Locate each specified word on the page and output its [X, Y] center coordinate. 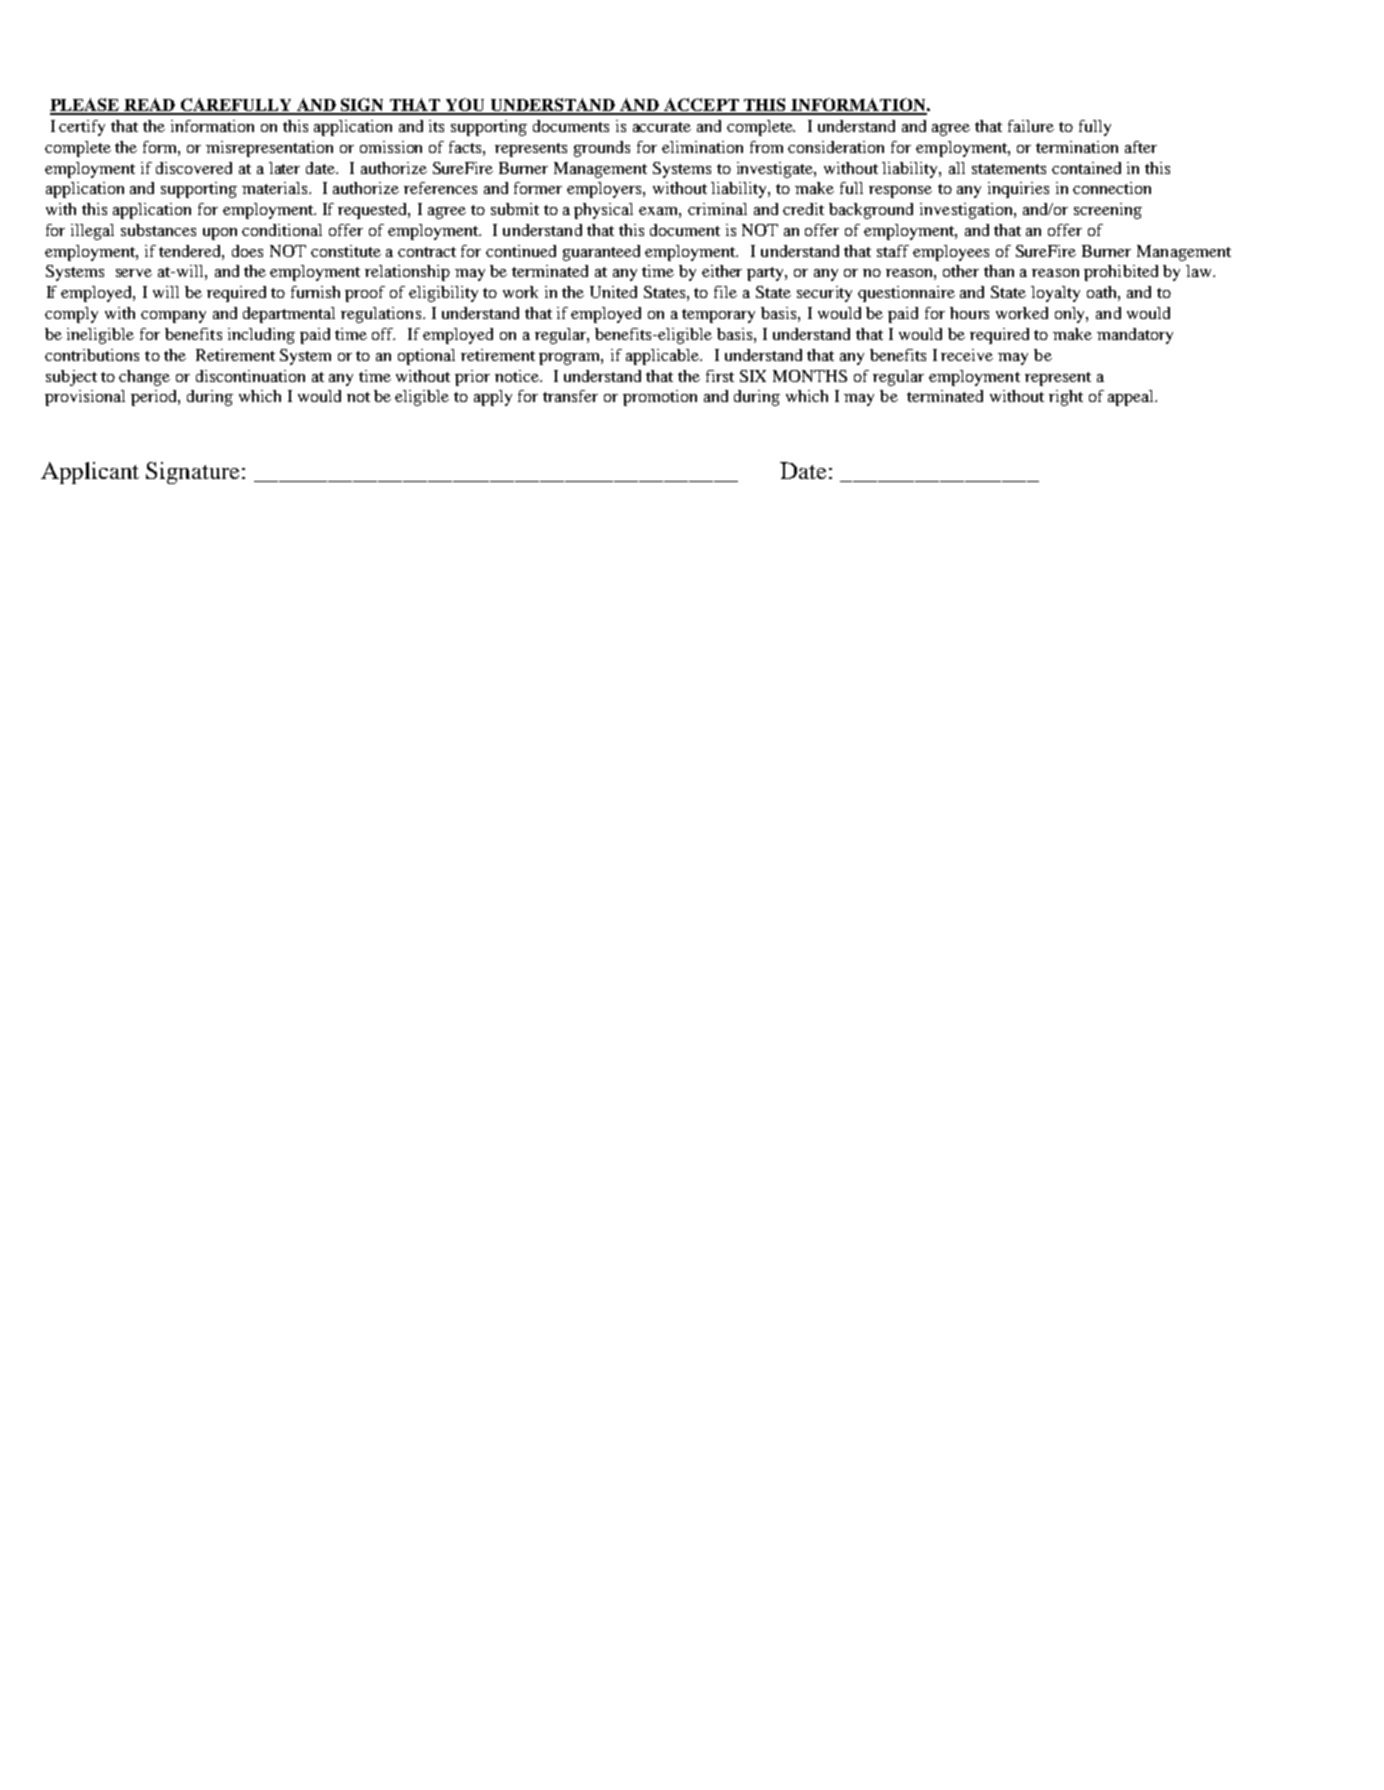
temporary [718, 316]
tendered [191, 252]
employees [951, 253]
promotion [660, 398]
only [1071, 315]
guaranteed [601, 253]
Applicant [90, 473]
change [144, 378]
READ [150, 106]
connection [1112, 188]
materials [276, 188]
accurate [662, 127]
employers [605, 190]
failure [1031, 126]
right [1066, 398]
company [173, 317]
